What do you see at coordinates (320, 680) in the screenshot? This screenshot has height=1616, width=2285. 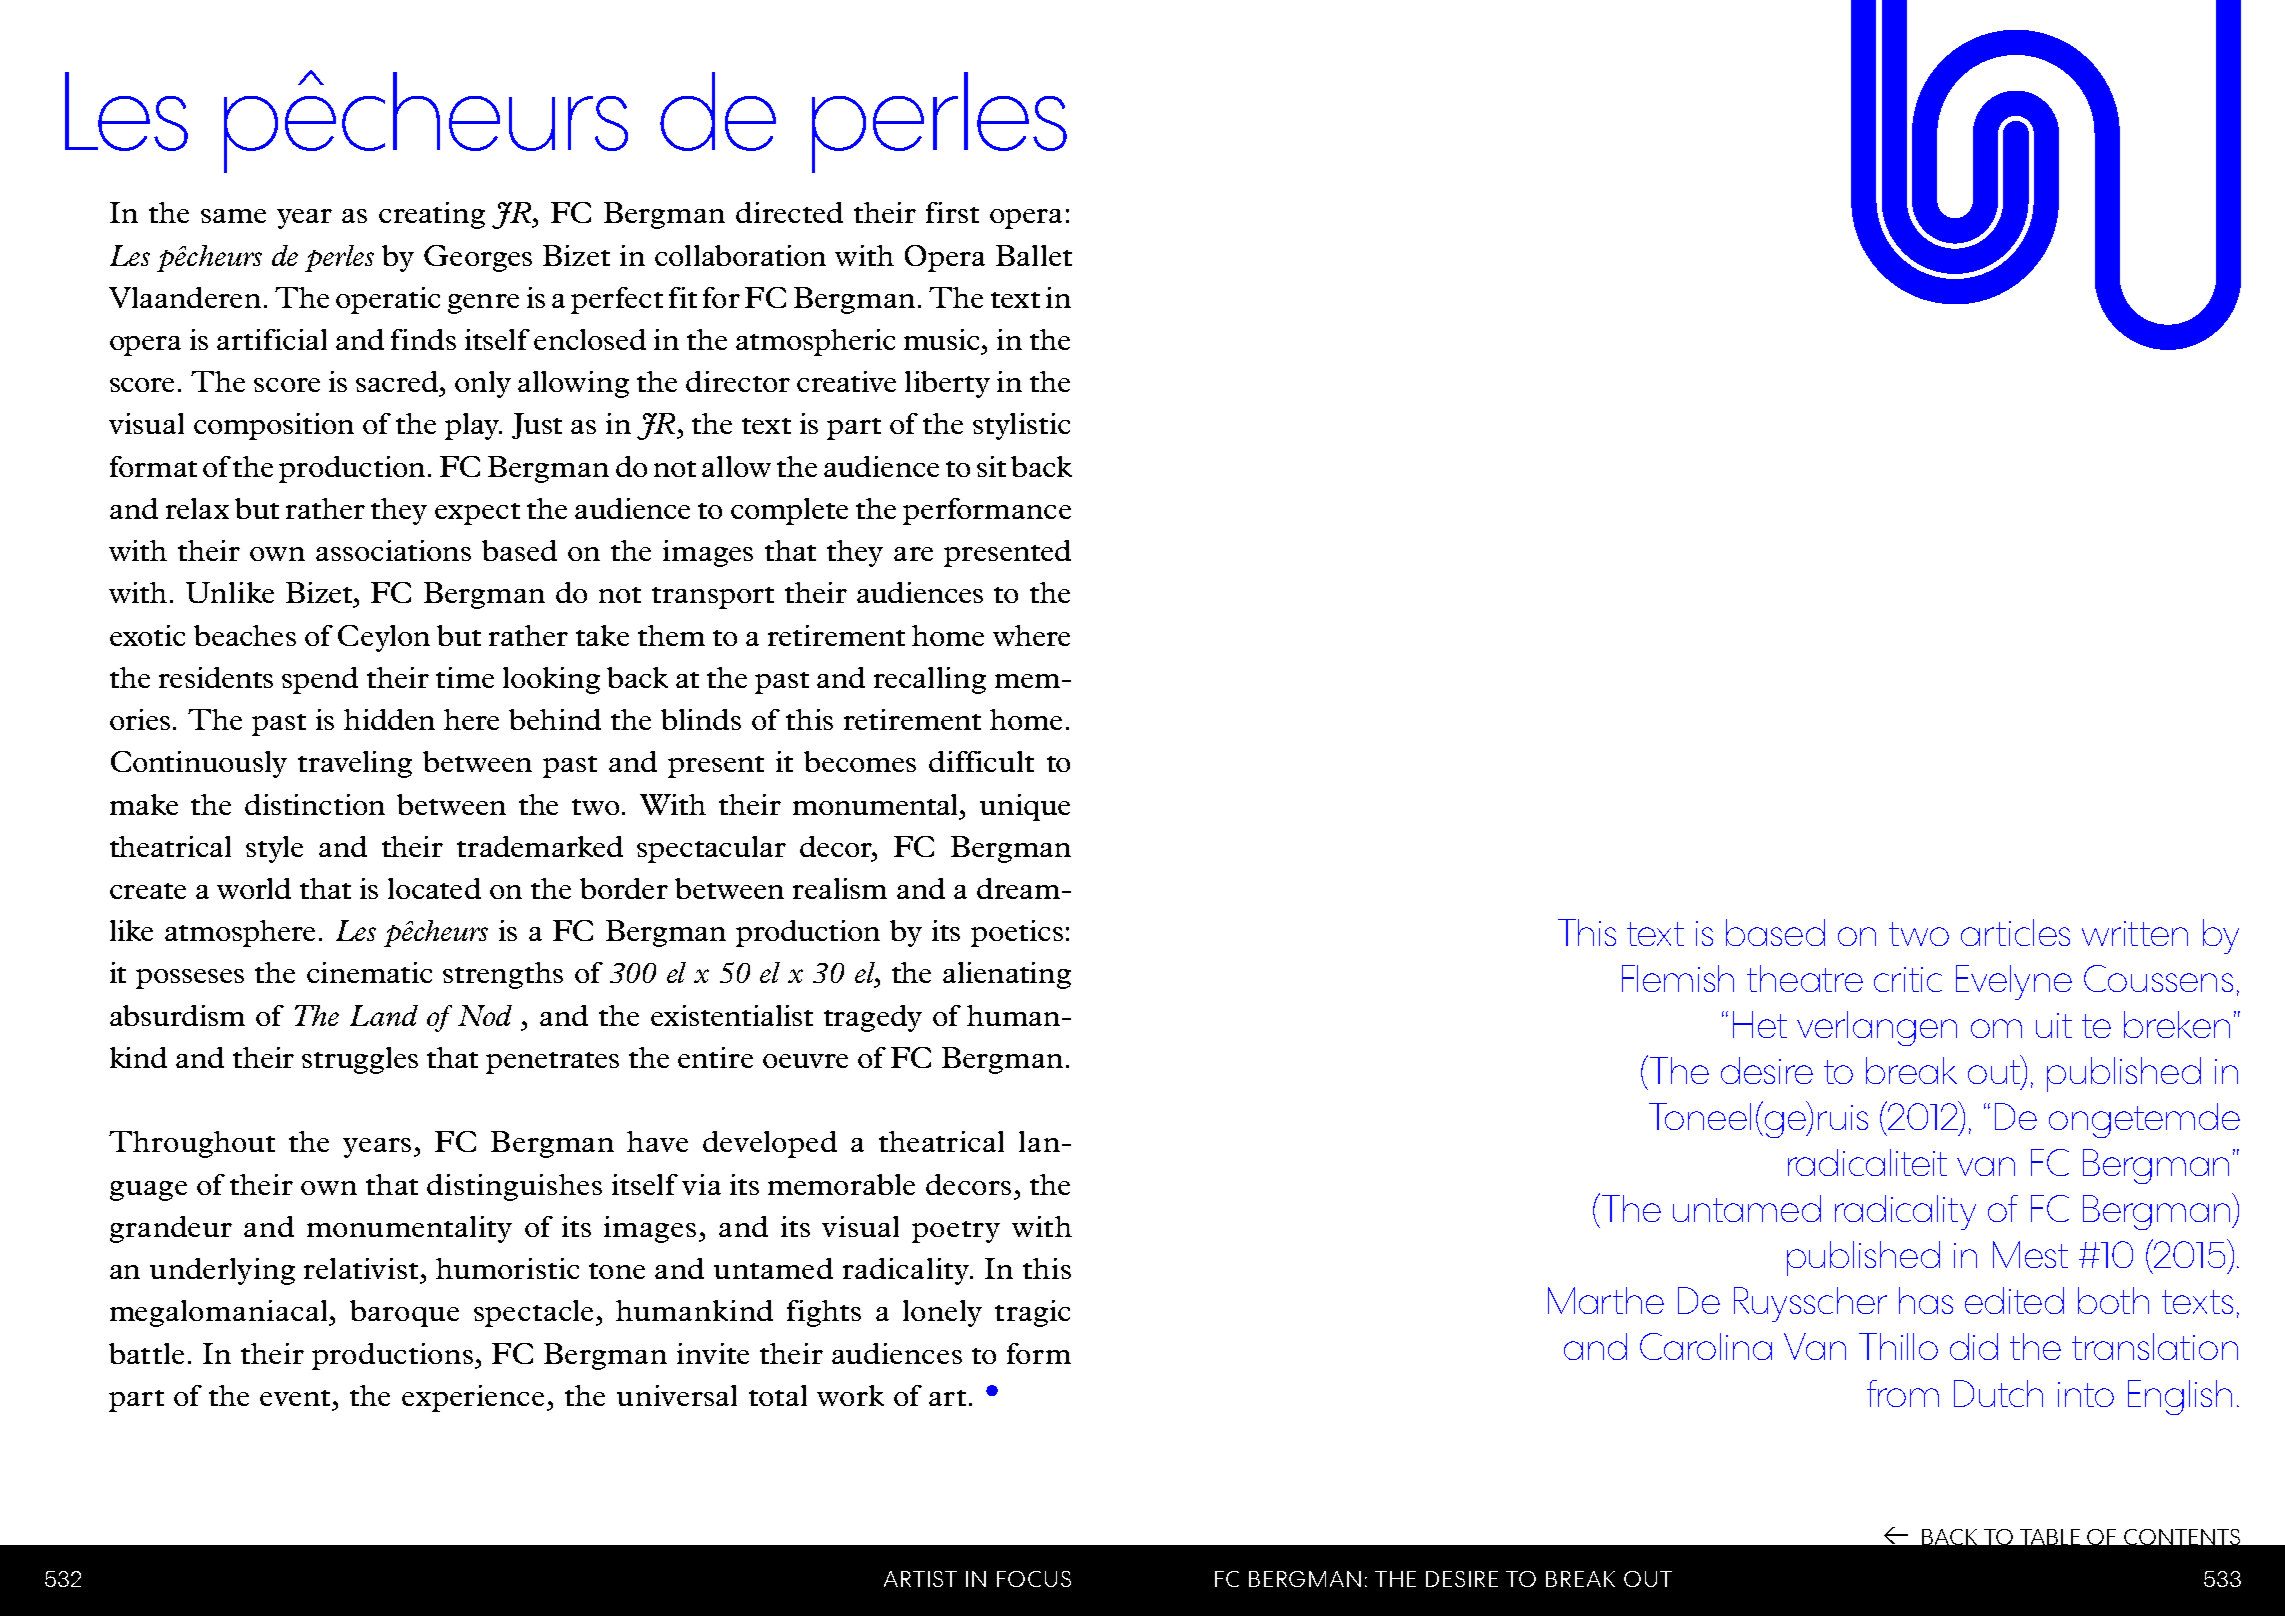 I see `spend` at bounding box center [320, 680].
